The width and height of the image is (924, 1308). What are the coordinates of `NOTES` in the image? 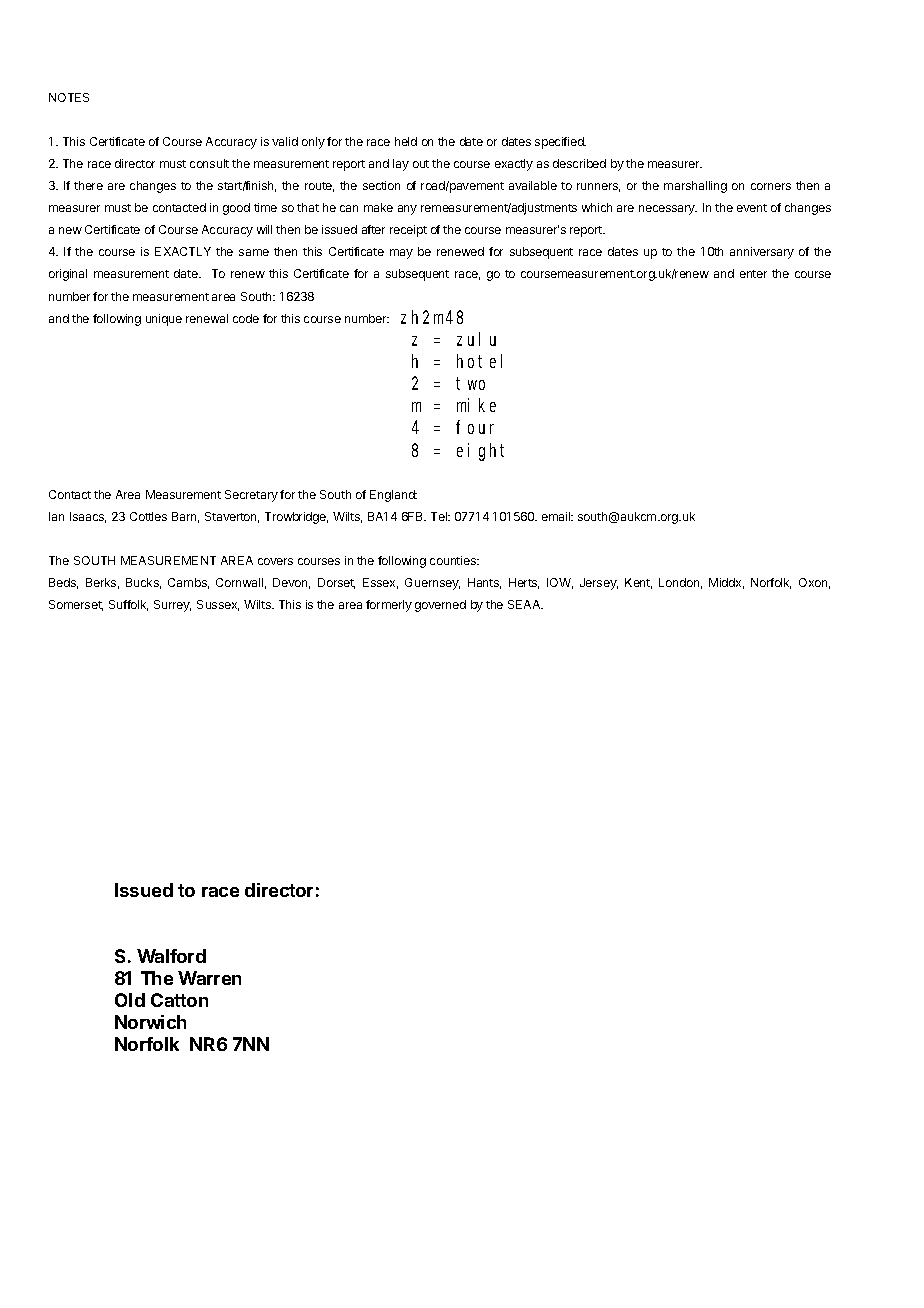 It's located at (69, 97).
